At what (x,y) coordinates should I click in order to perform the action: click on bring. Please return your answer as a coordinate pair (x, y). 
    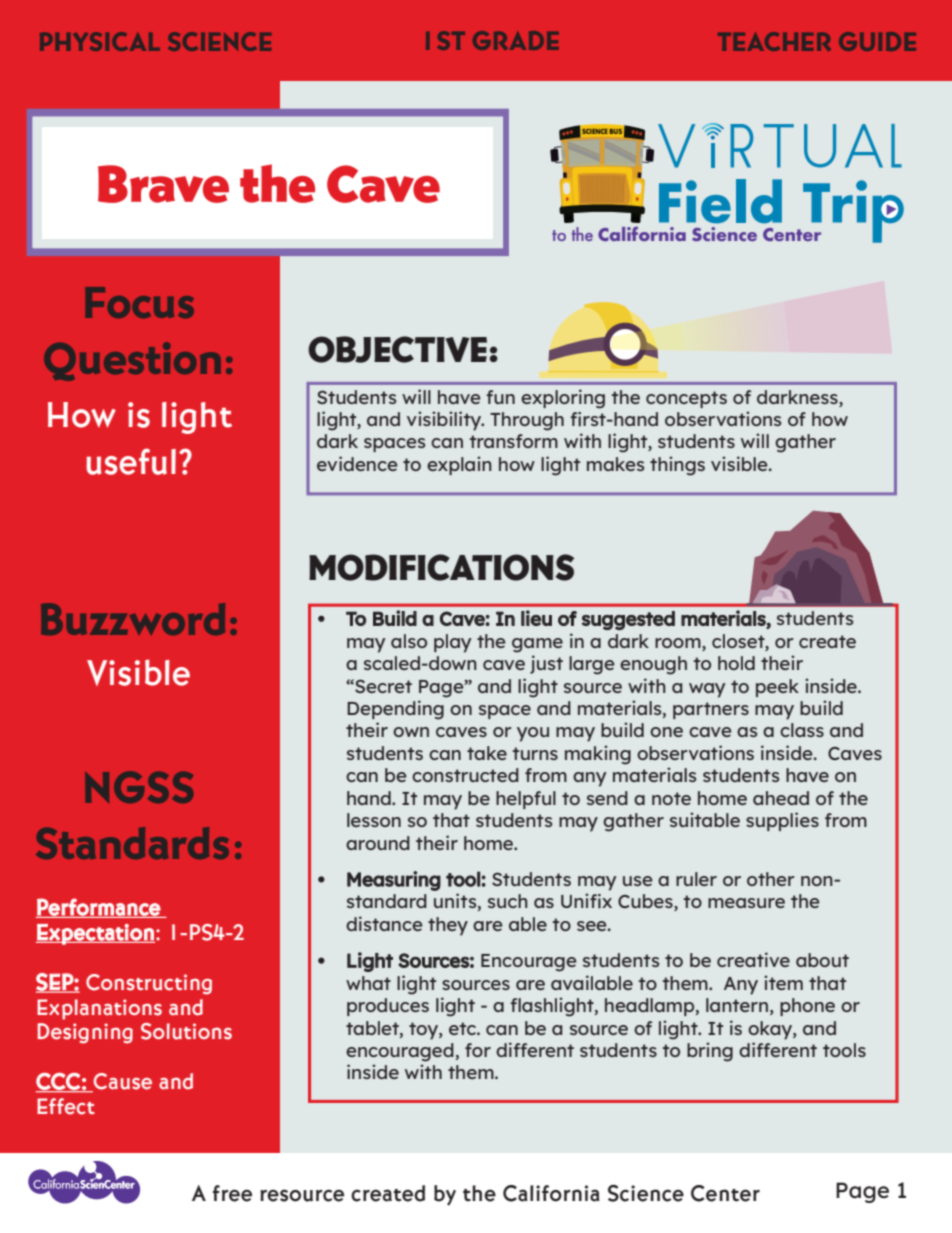
    Looking at the image, I should click on (710, 1052).
